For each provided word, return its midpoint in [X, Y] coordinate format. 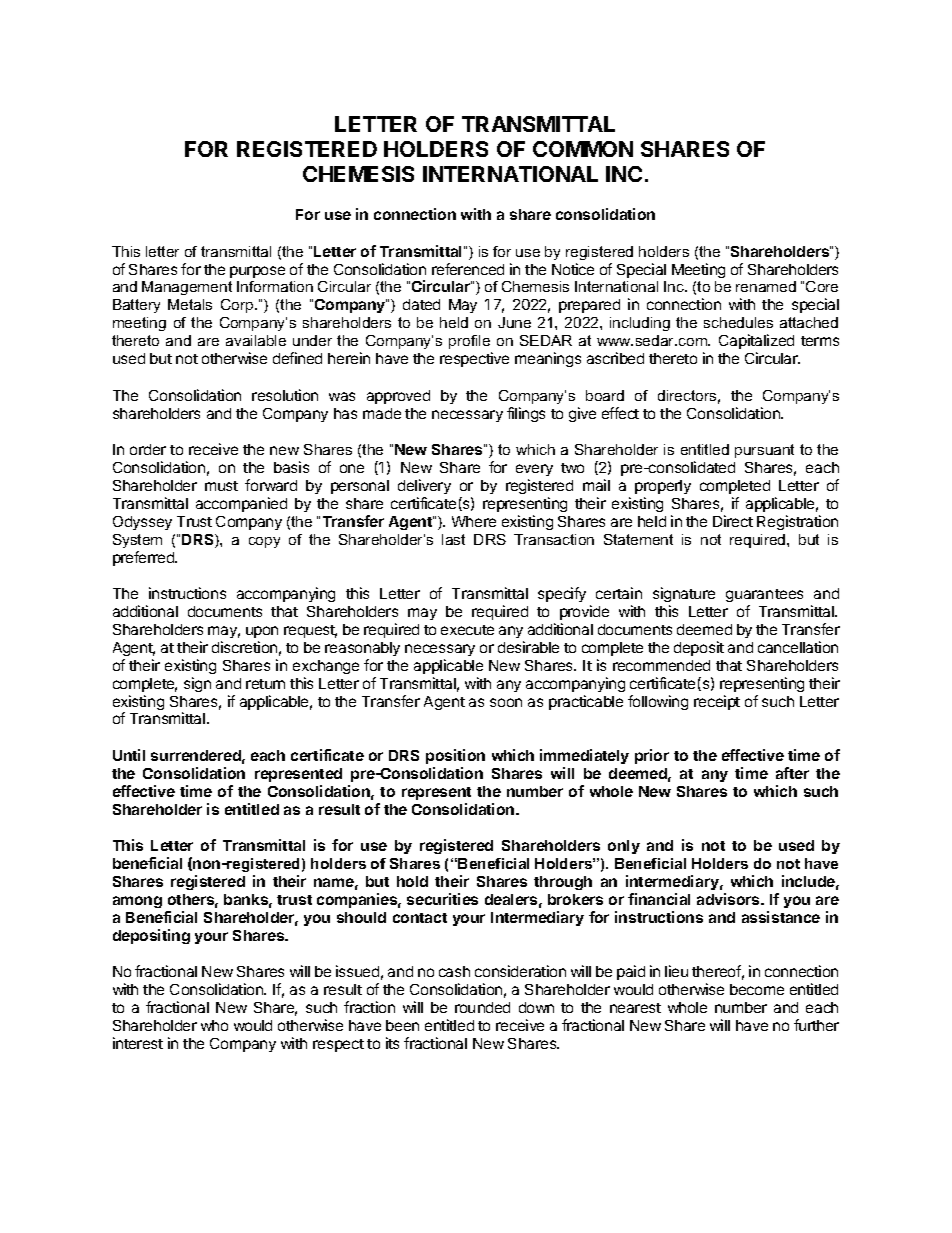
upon [262, 632]
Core [822, 286]
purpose [257, 272]
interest [138, 1043]
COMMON [583, 149]
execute [467, 630]
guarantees [764, 595]
